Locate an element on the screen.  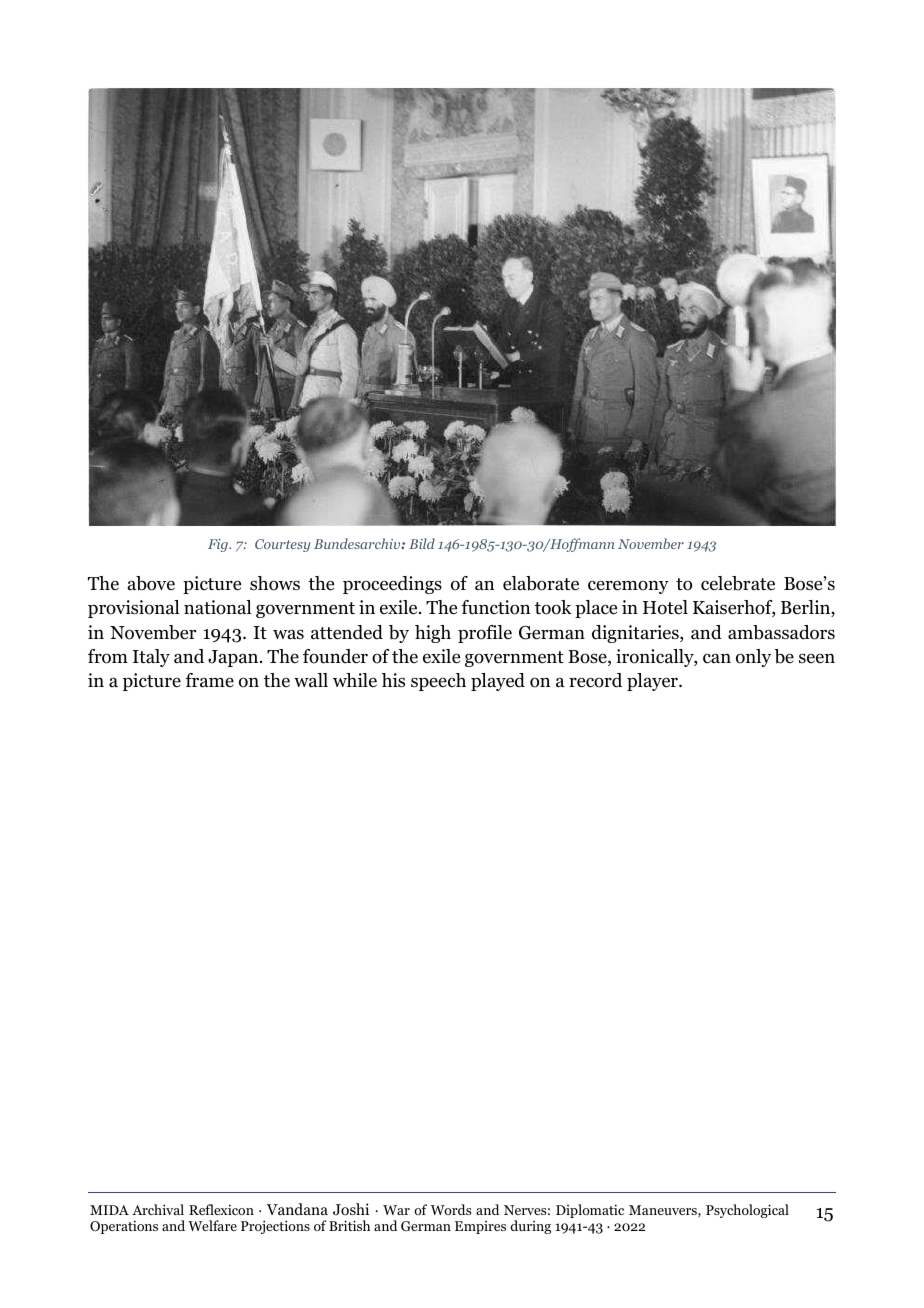
Welfare is located at coordinates (212, 1225).
